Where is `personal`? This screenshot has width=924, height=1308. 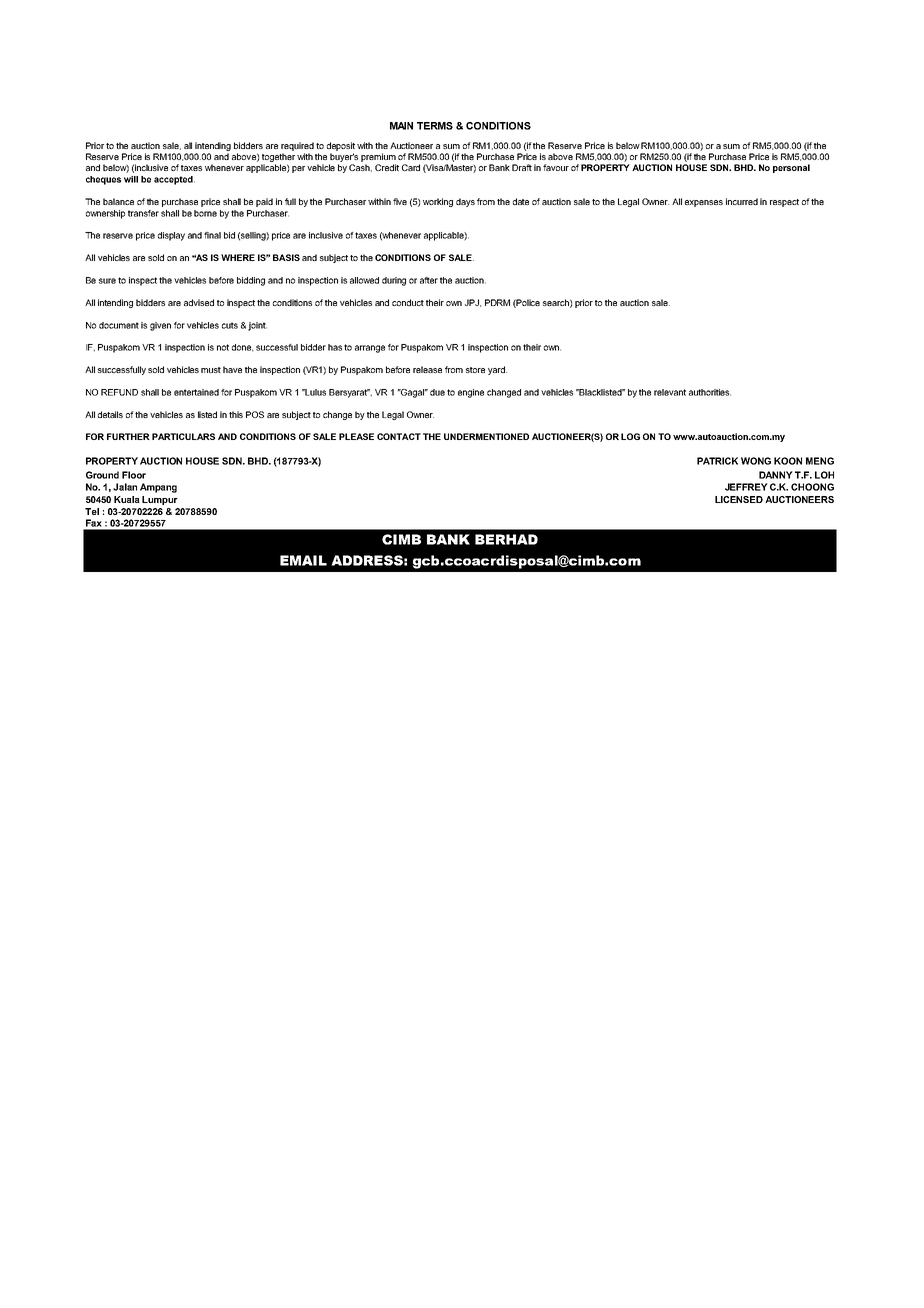 personal is located at coordinates (791, 168).
